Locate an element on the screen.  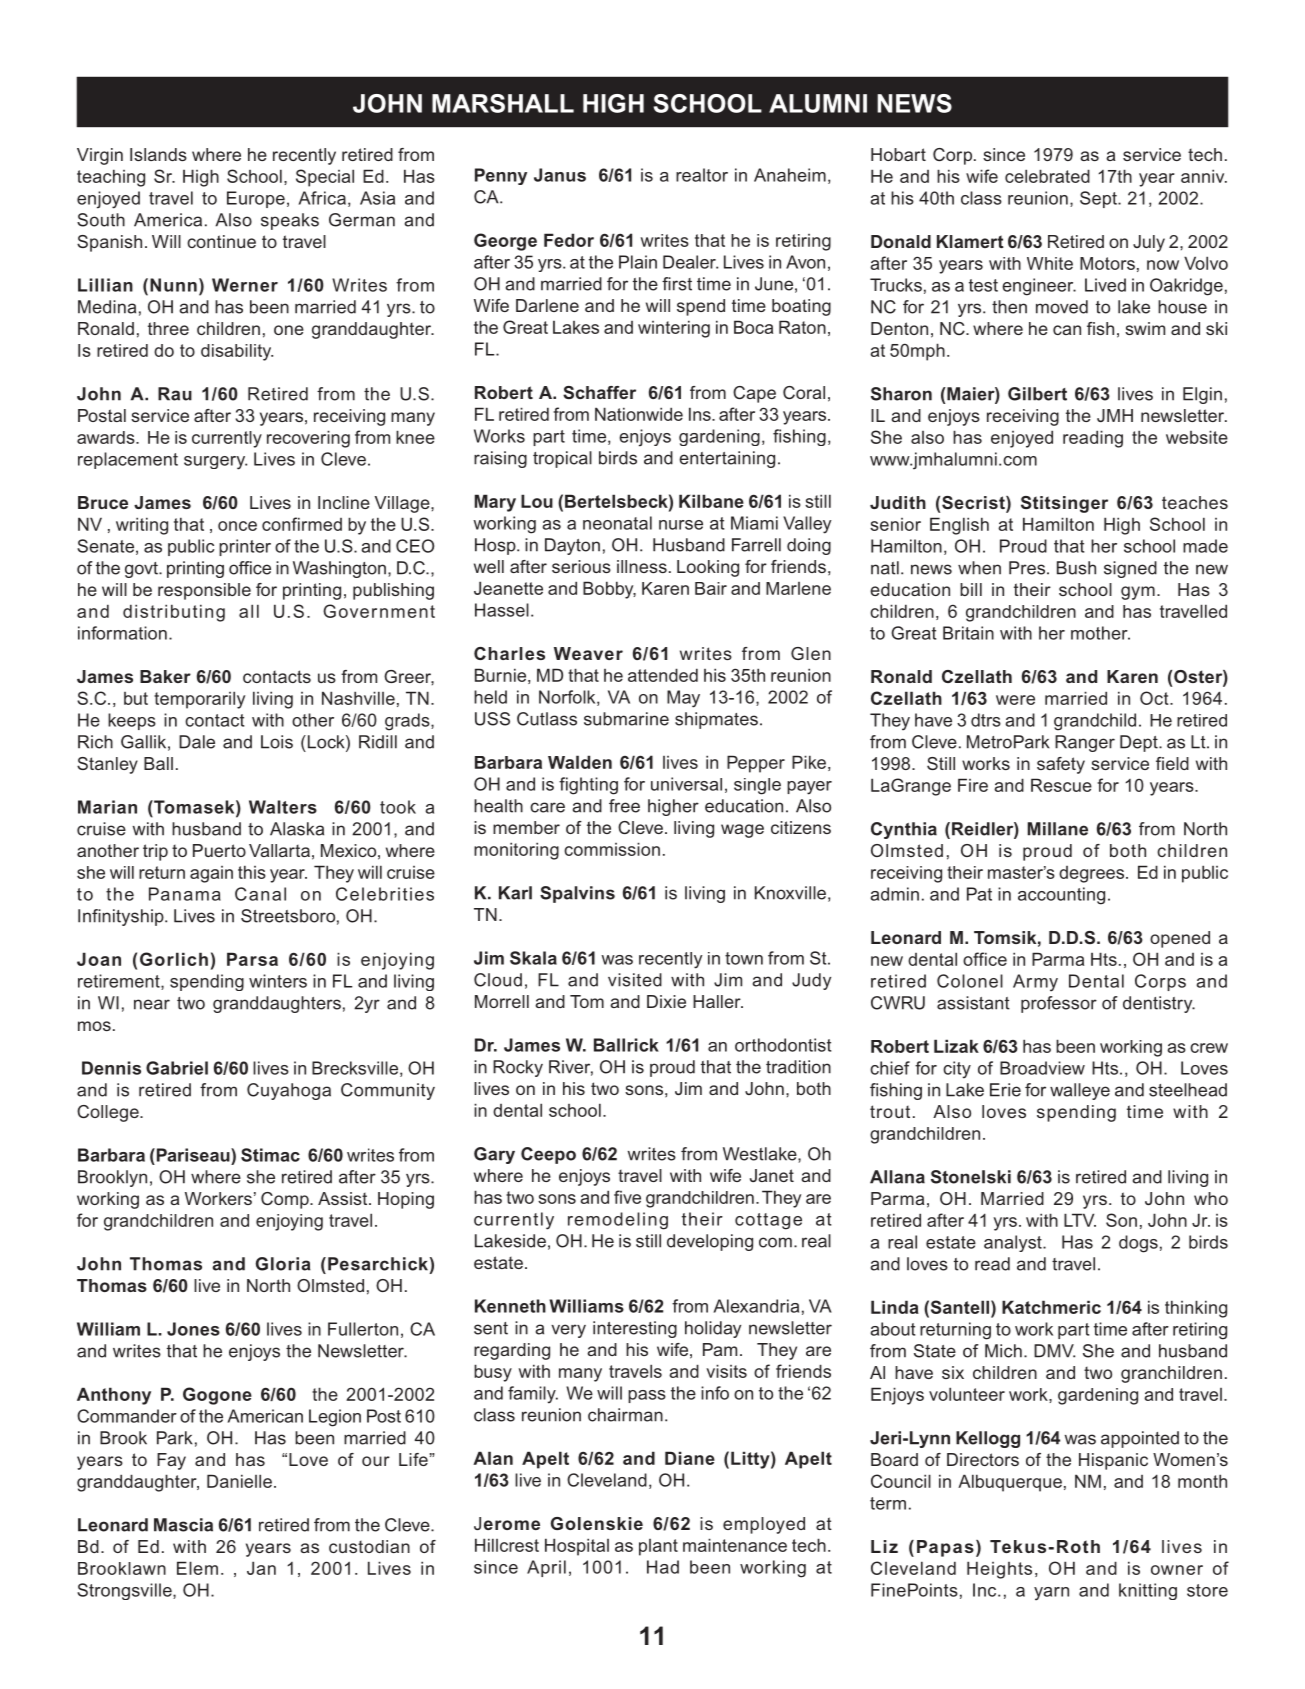
celebrated is located at coordinates (1047, 176).
